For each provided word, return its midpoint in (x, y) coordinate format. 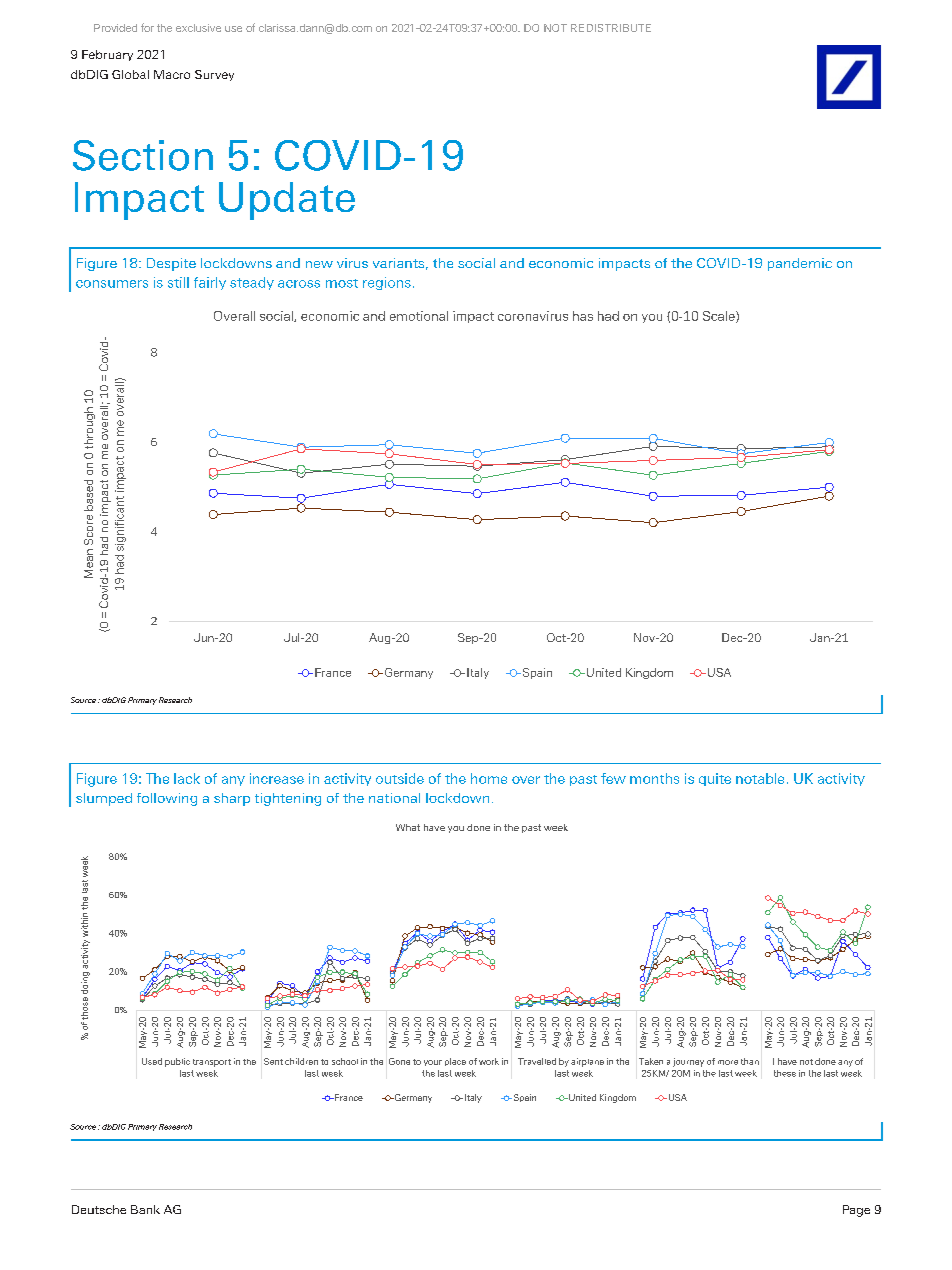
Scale (720, 317)
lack (187, 778)
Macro (172, 74)
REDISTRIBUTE (611, 28)
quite (715, 779)
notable (760, 778)
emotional (419, 316)
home (489, 778)
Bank (145, 1209)
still (178, 282)
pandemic (800, 264)
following (167, 799)
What (408, 827)
